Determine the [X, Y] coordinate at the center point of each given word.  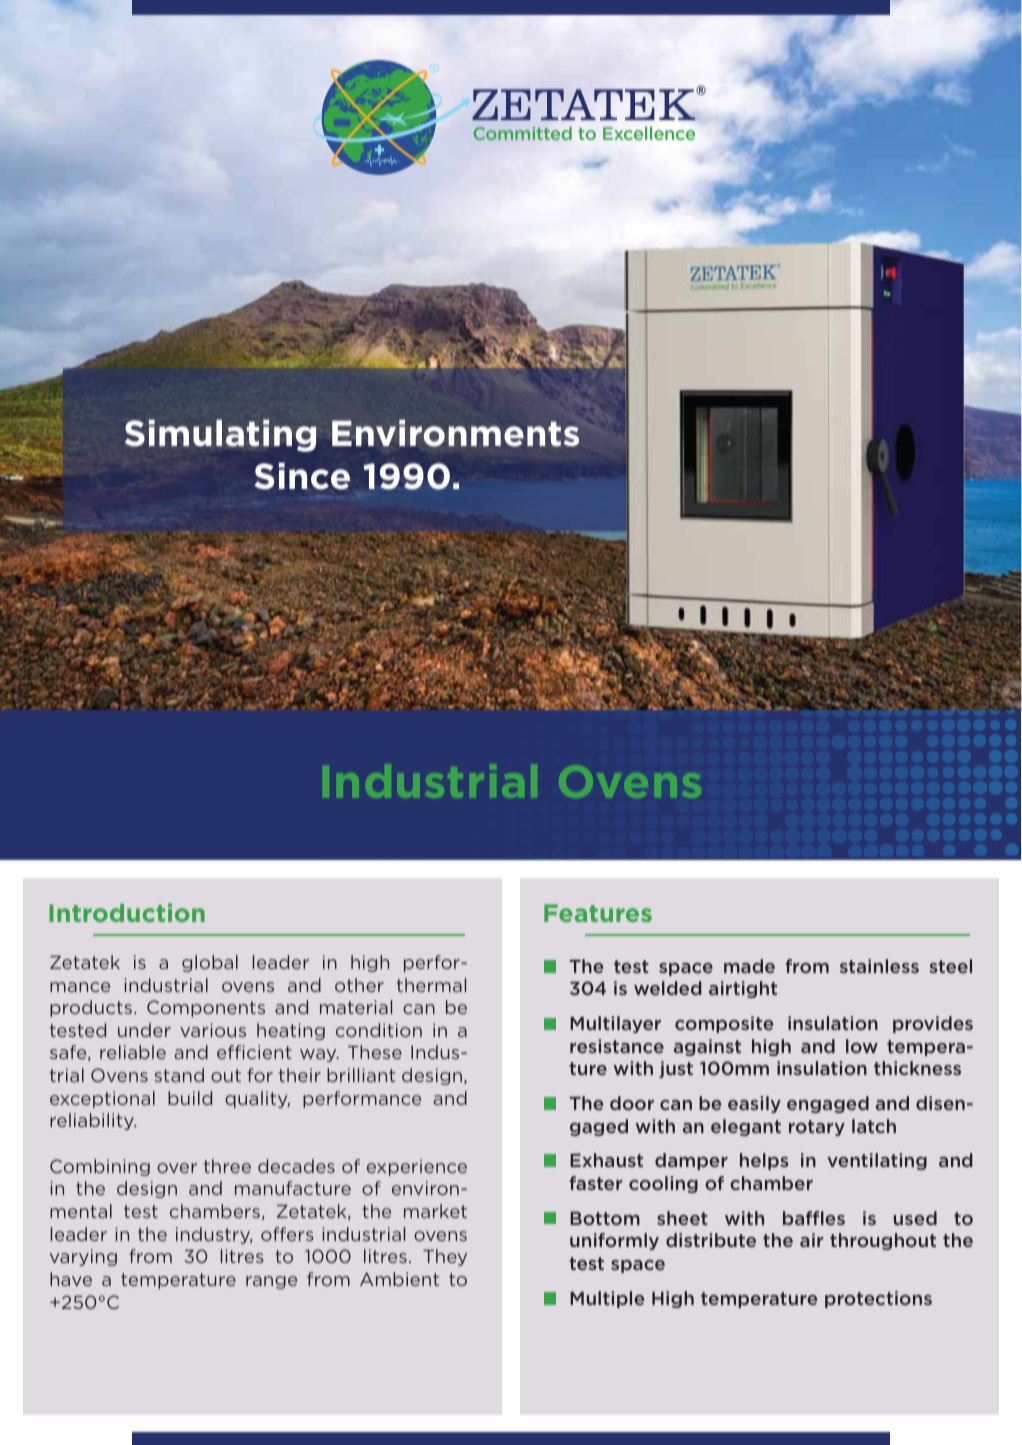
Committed [522, 133]
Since [302, 476]
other [359, 985]
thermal [431, 985]
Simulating [220, 435]
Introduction [127, 913]
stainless [879, 966]
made [749, 966]
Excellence [649, 133]
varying [83, 1257]
